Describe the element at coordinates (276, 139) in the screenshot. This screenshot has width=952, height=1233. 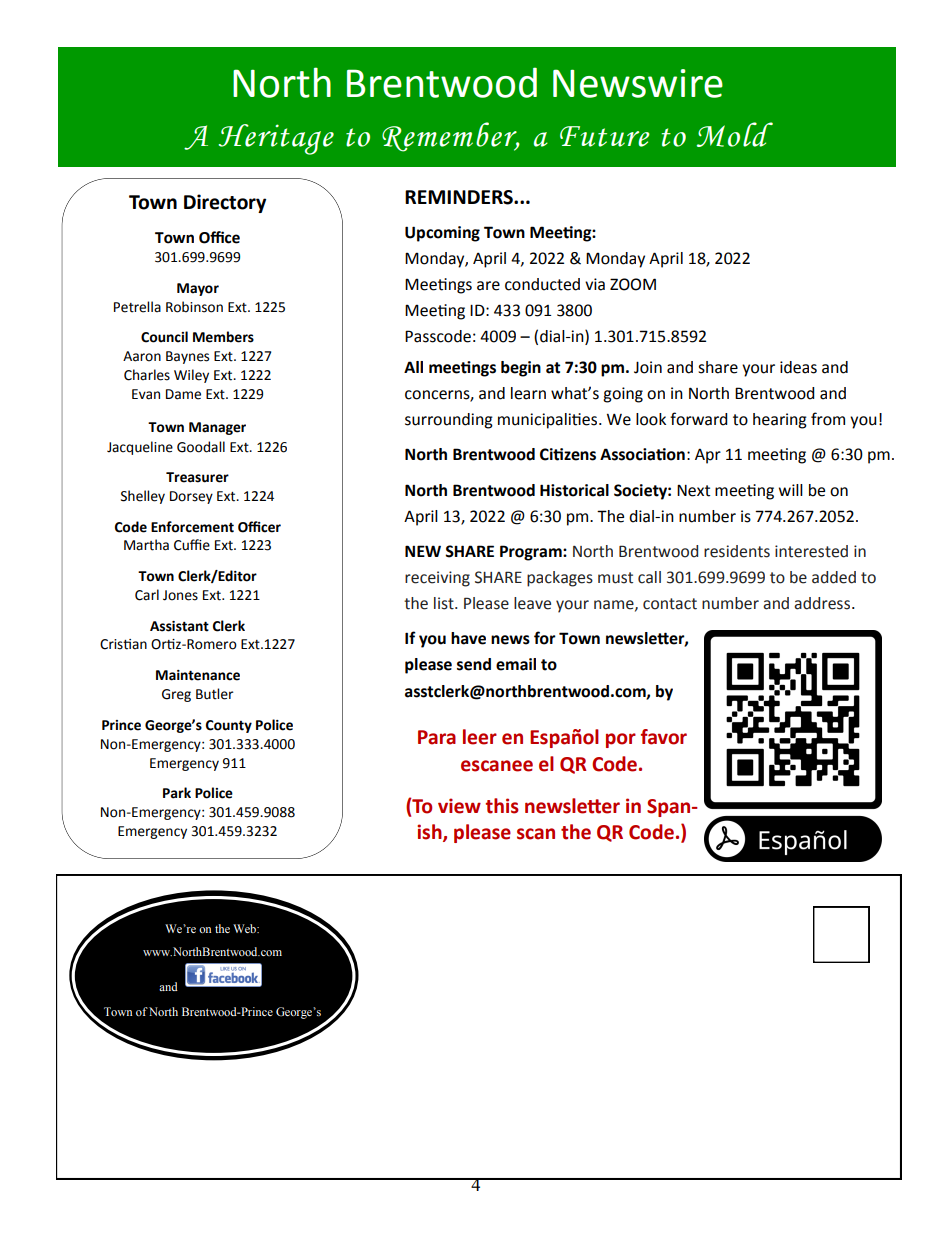
I see `Heritage` at that location.
